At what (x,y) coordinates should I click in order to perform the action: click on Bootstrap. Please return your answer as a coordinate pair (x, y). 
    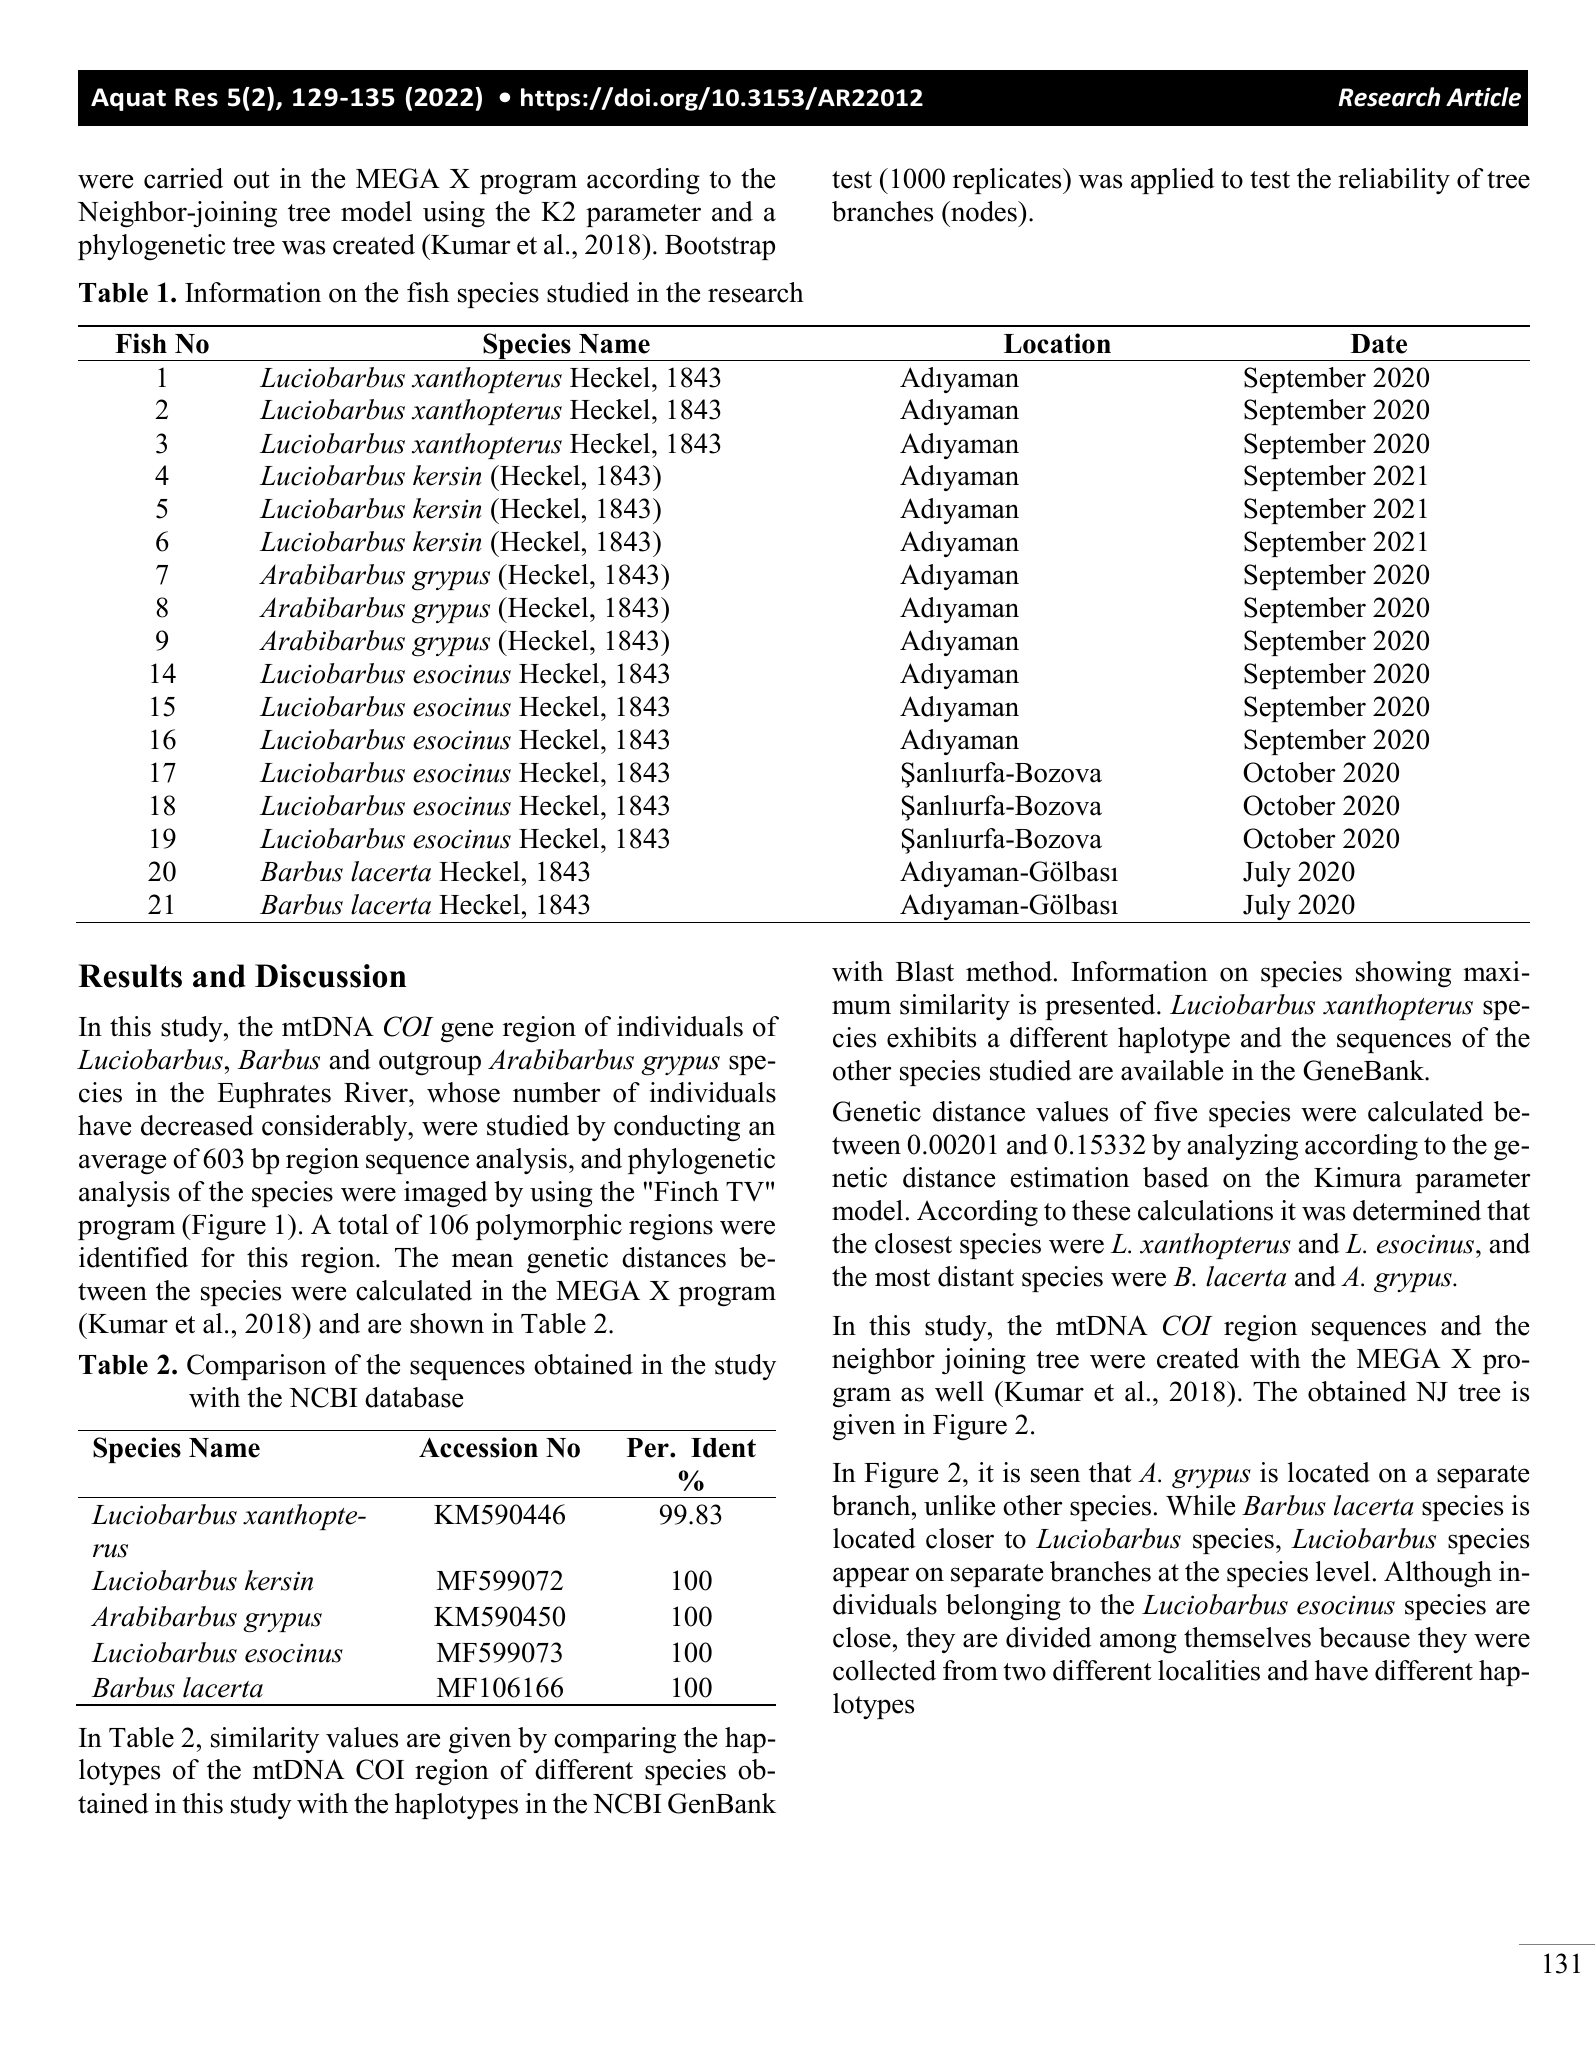
    Looking at the image, I should click on (720, 247).
